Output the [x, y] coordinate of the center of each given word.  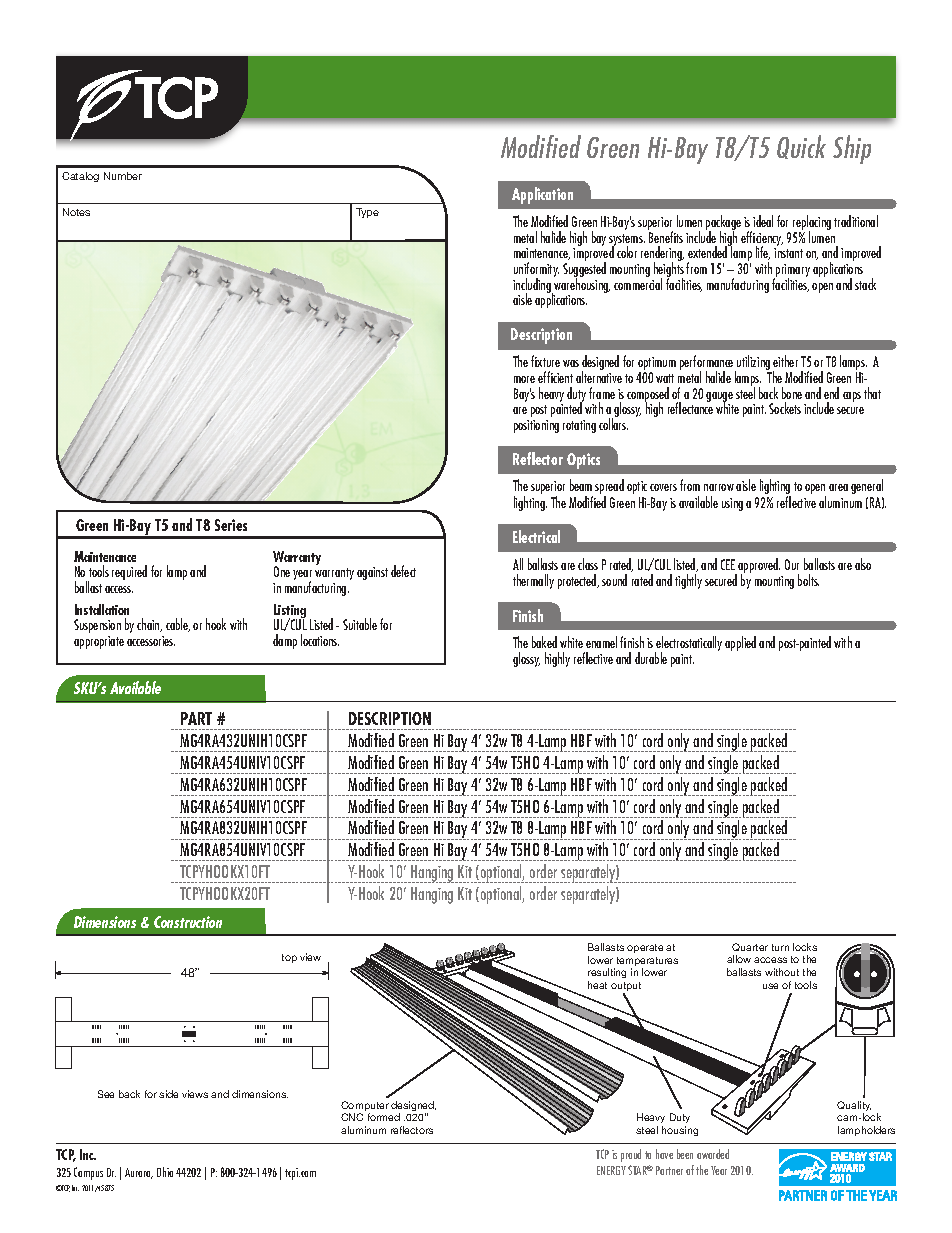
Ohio [165, 1172]
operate [645, 948]
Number [123, 176]
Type [367, 213]
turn [780, 947]
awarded [713, 1154]
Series [231, 525]
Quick [801, 147]
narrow [719, 487]
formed [384, 1117]
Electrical [536, 536]
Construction [188, 922]
